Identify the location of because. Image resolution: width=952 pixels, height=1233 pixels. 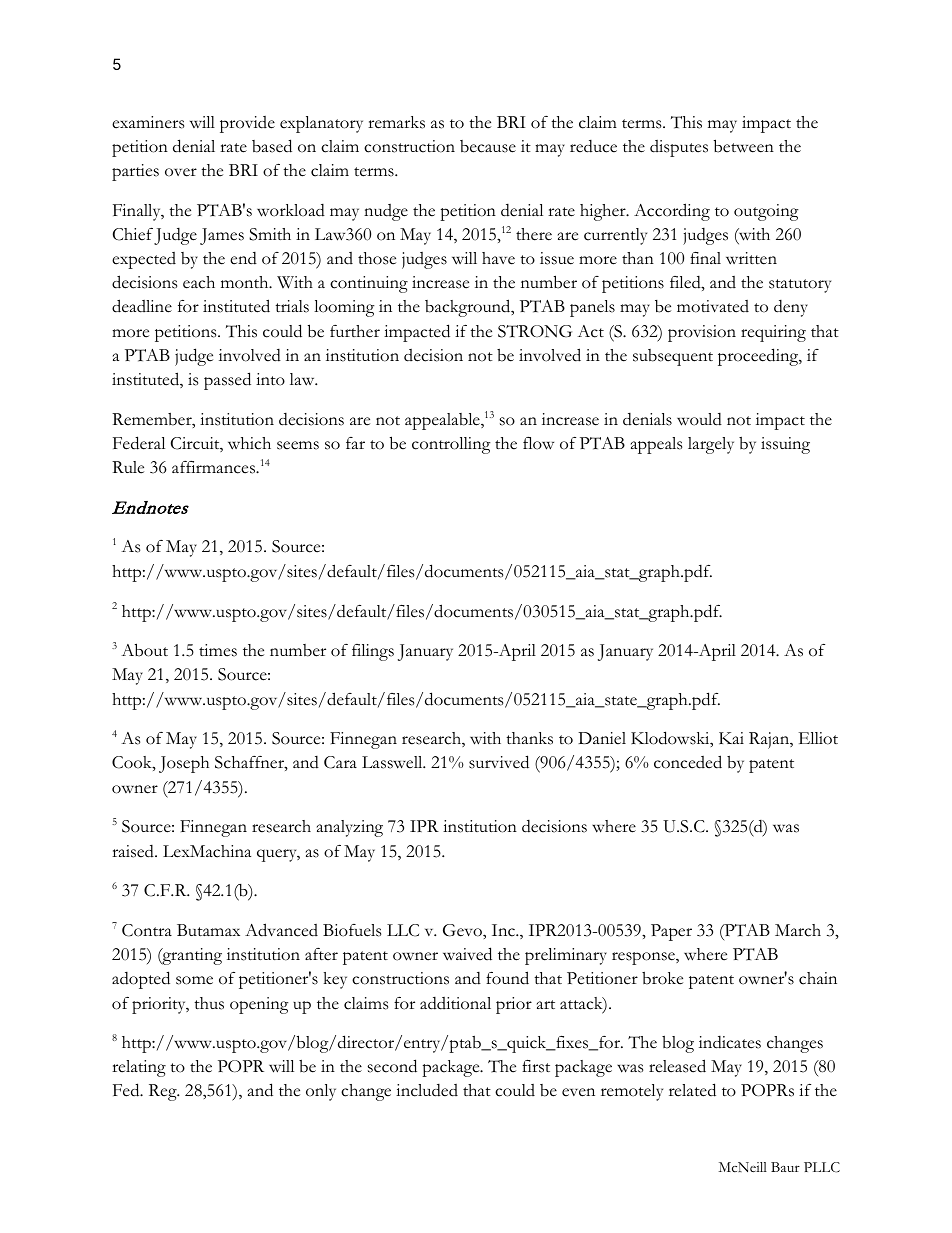
(488, 146).
